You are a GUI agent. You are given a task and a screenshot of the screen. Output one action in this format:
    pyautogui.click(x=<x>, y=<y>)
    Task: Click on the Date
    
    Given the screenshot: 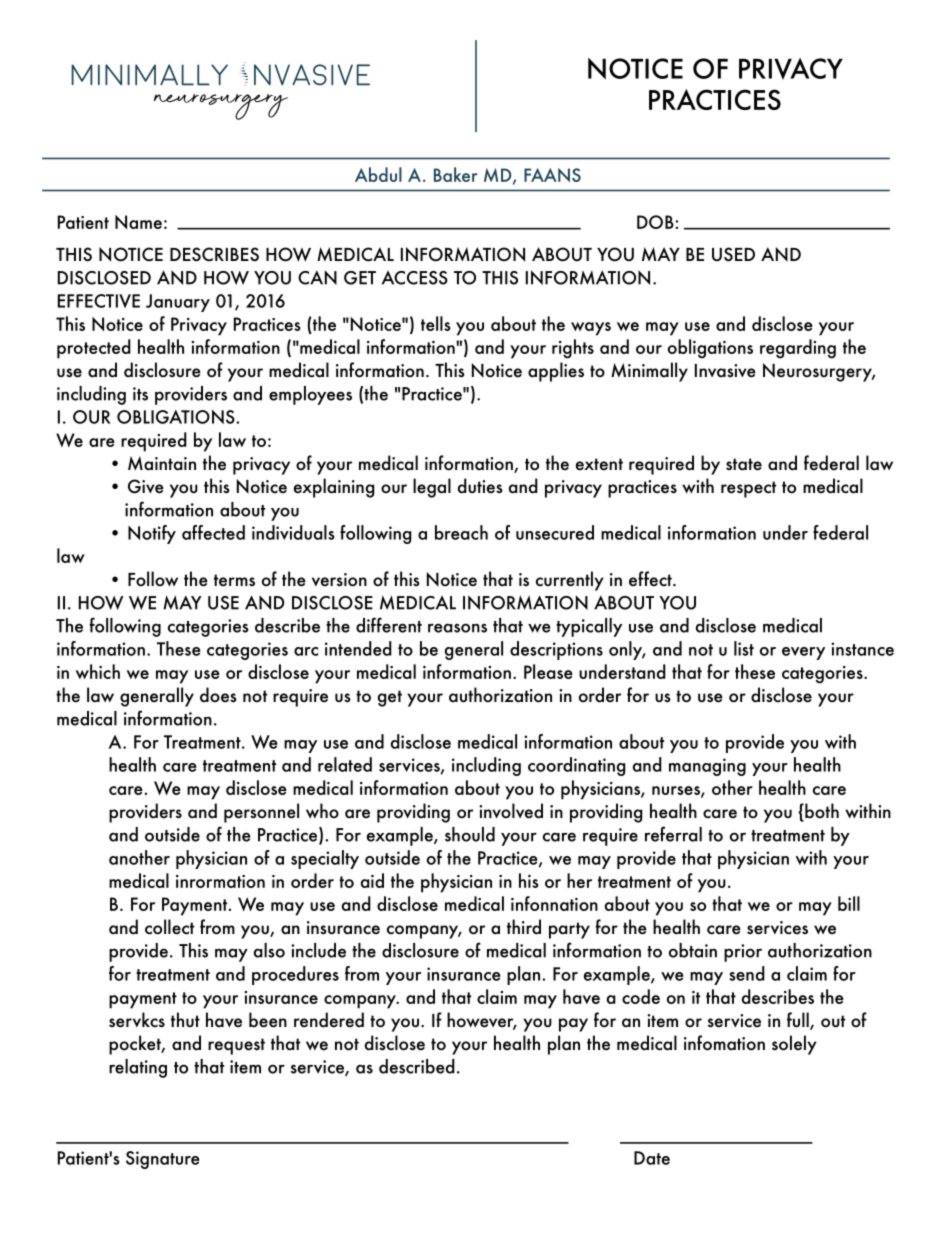 What is the action you would take?
    pyautogui.click(x=652, y=1158)
